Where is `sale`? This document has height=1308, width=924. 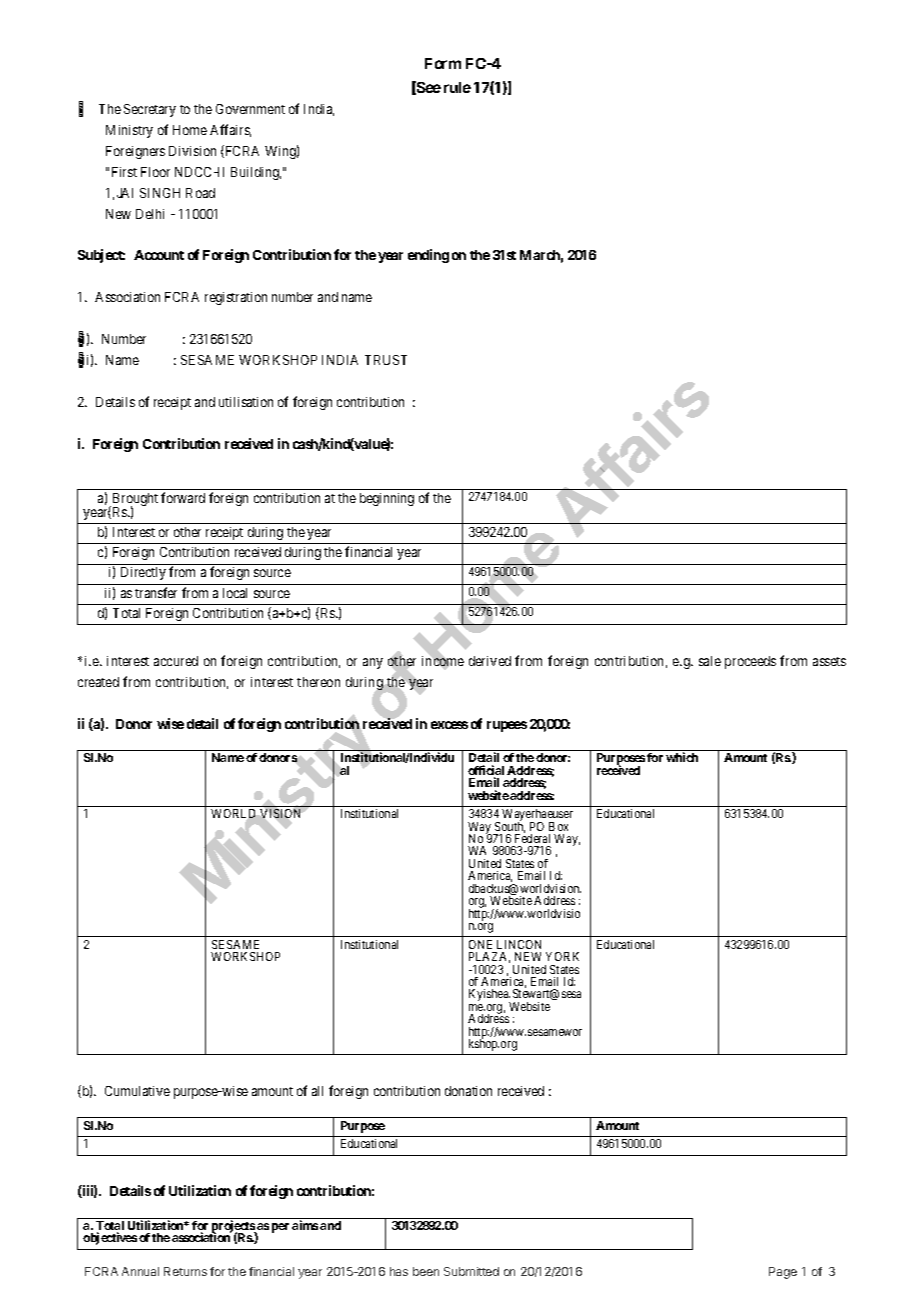 sale is located at coordinates (710, 661).
